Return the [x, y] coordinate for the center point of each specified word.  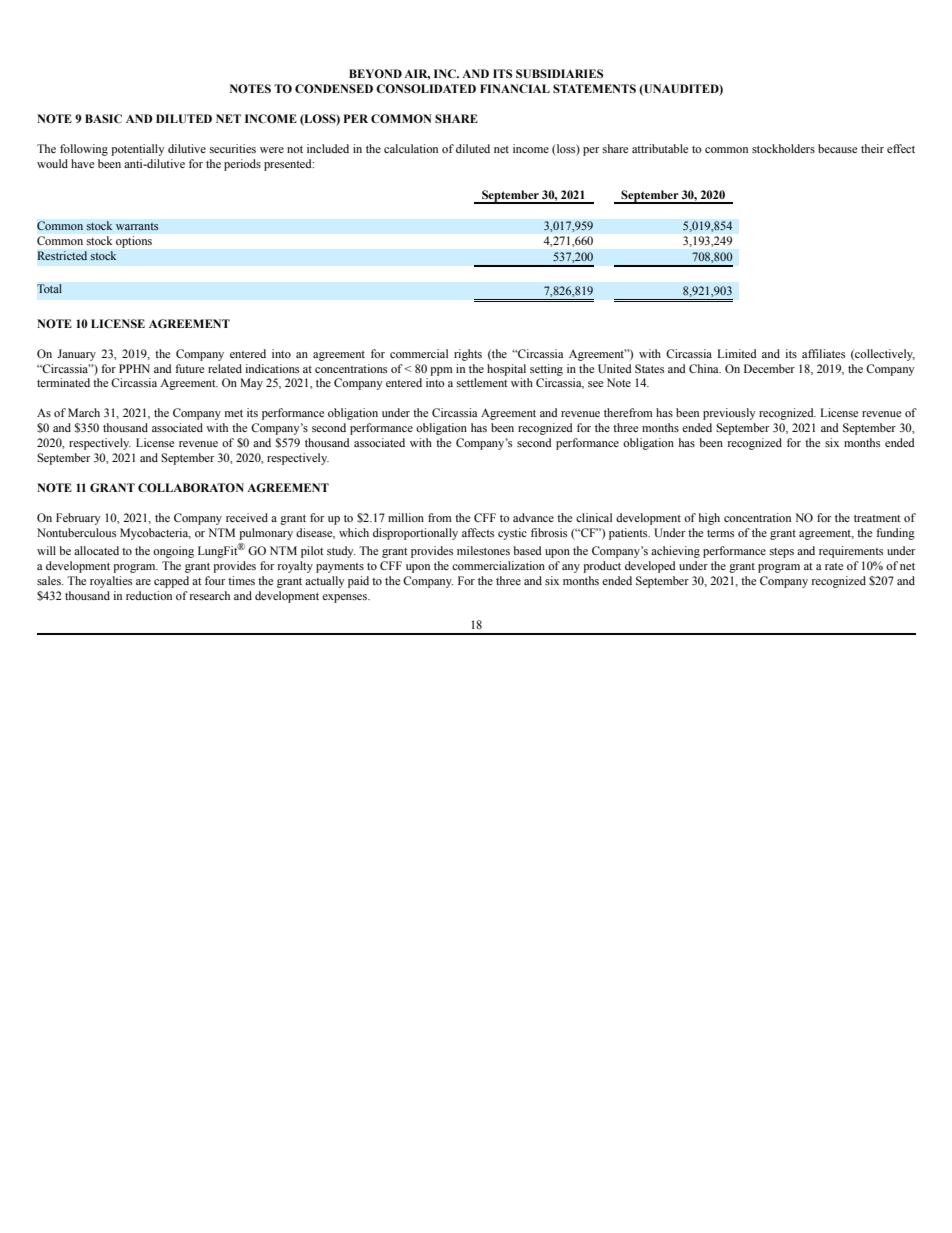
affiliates [823, 353]
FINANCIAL [515, 88]
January [76, 355]
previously [729, 414]
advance [533, 517]
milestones [483, 550]
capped [171, 582]
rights [468, 355]
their [872, 148]
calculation [411, 148]
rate [834, 566]
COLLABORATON [191, 487]
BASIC [103, 118]
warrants [137, 226]
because [837, 148]
